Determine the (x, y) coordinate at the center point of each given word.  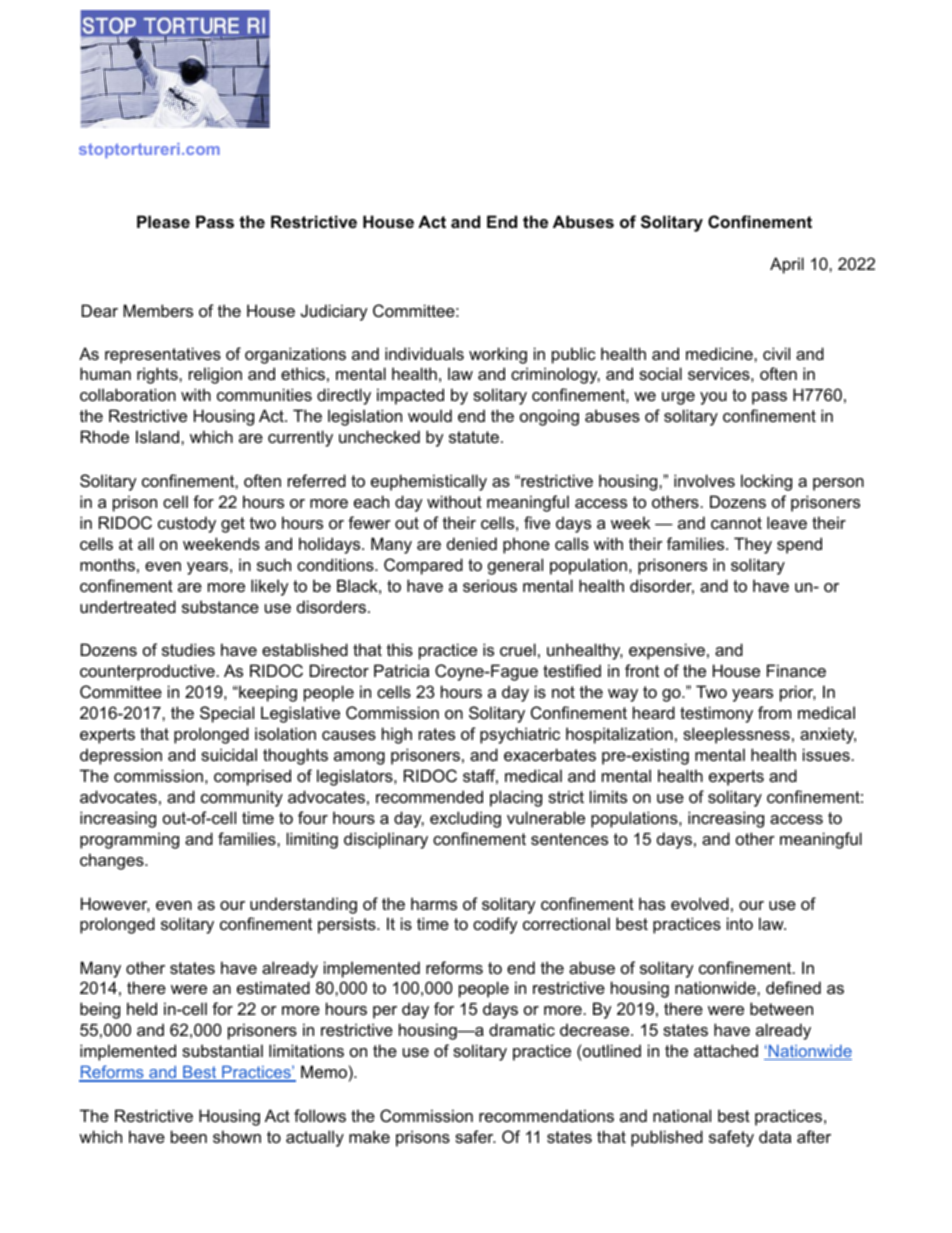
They (753, 545)
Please (163, 221)
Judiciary (334, 312)
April (787, 265)
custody (187, 524)
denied (472, 543)
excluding (465, 819)
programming (129, 840)
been (189, 1136)
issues (826, 754)
